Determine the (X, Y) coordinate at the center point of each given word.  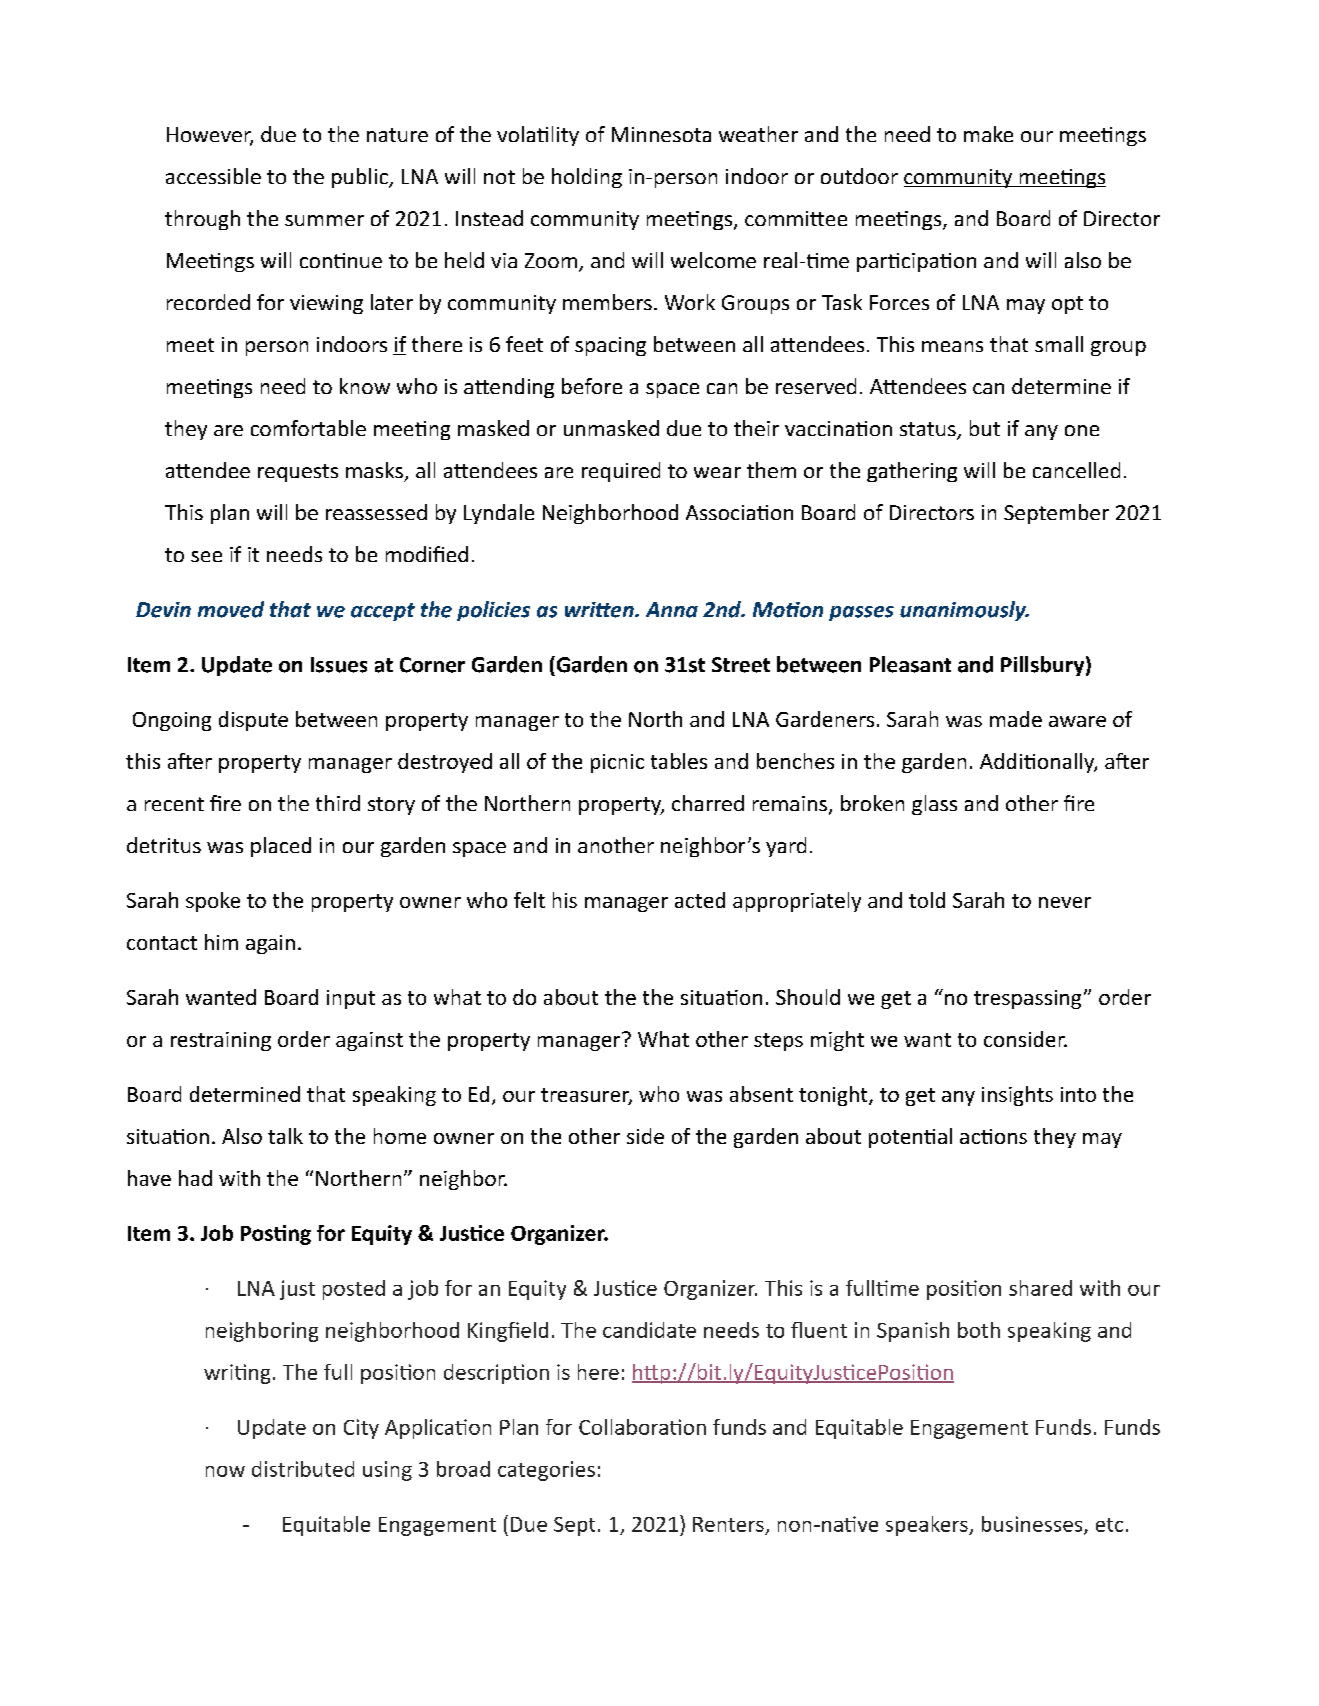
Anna (672, 610)
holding (587, 178)
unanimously (964, 611)
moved (231, 609)
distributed (303, 1469)
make (988, 134)
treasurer (586, 1096)
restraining (221, 1041)
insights (1017, 1096)
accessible (213, 176)
